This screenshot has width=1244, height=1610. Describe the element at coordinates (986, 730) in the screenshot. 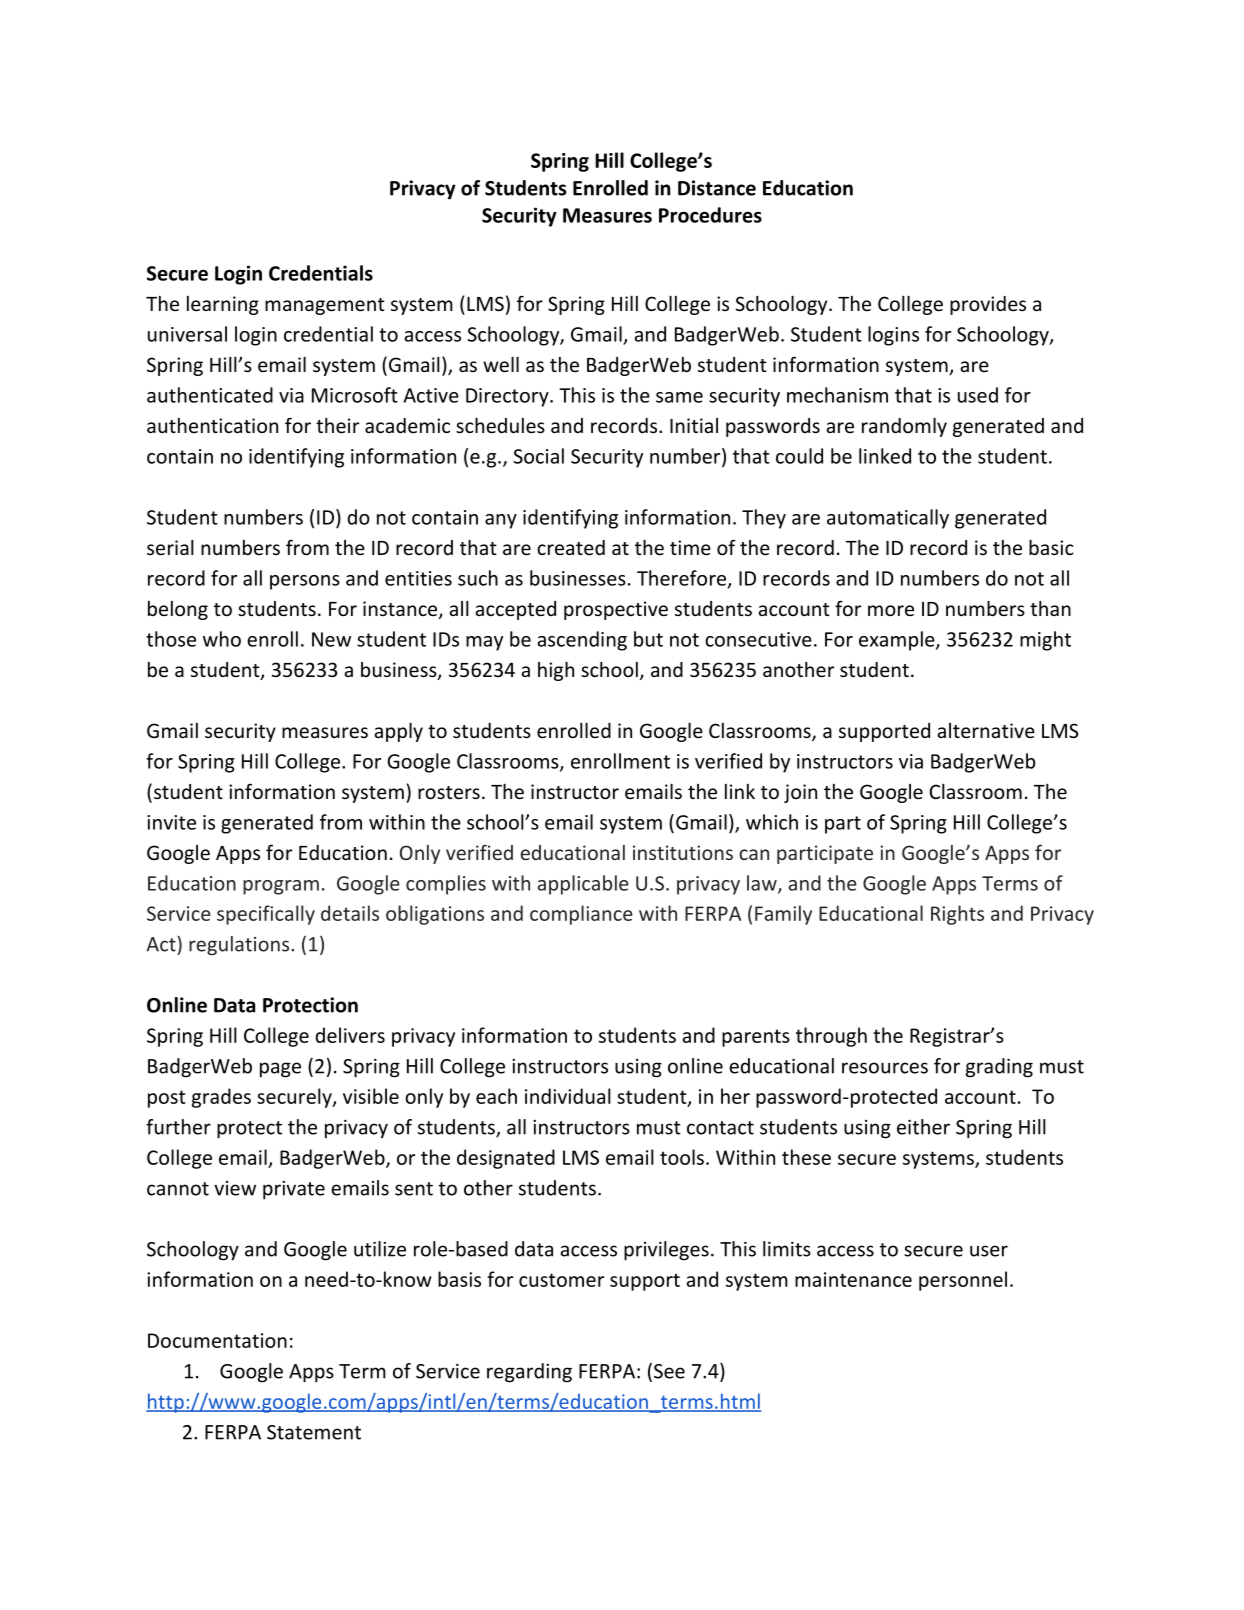

I see `alternative` at that location.
